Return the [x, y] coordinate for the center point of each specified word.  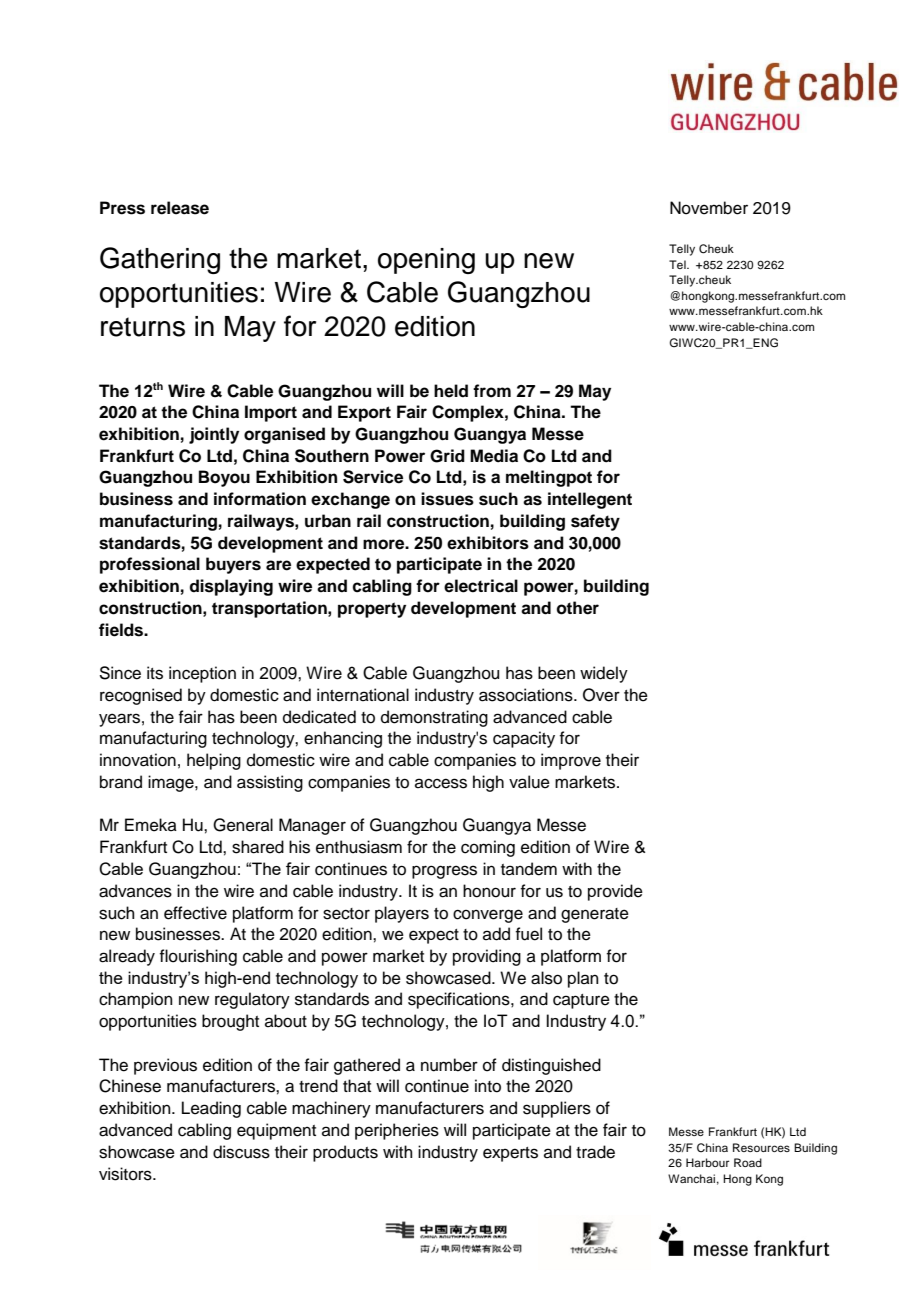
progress [444, 872]
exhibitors [488, 543]
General [243, 825]
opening [426, 261]
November [709, 208]
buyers [233, 565]
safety [595, 522]
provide [615, 892]
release [180, 208]
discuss [241, 1152]
